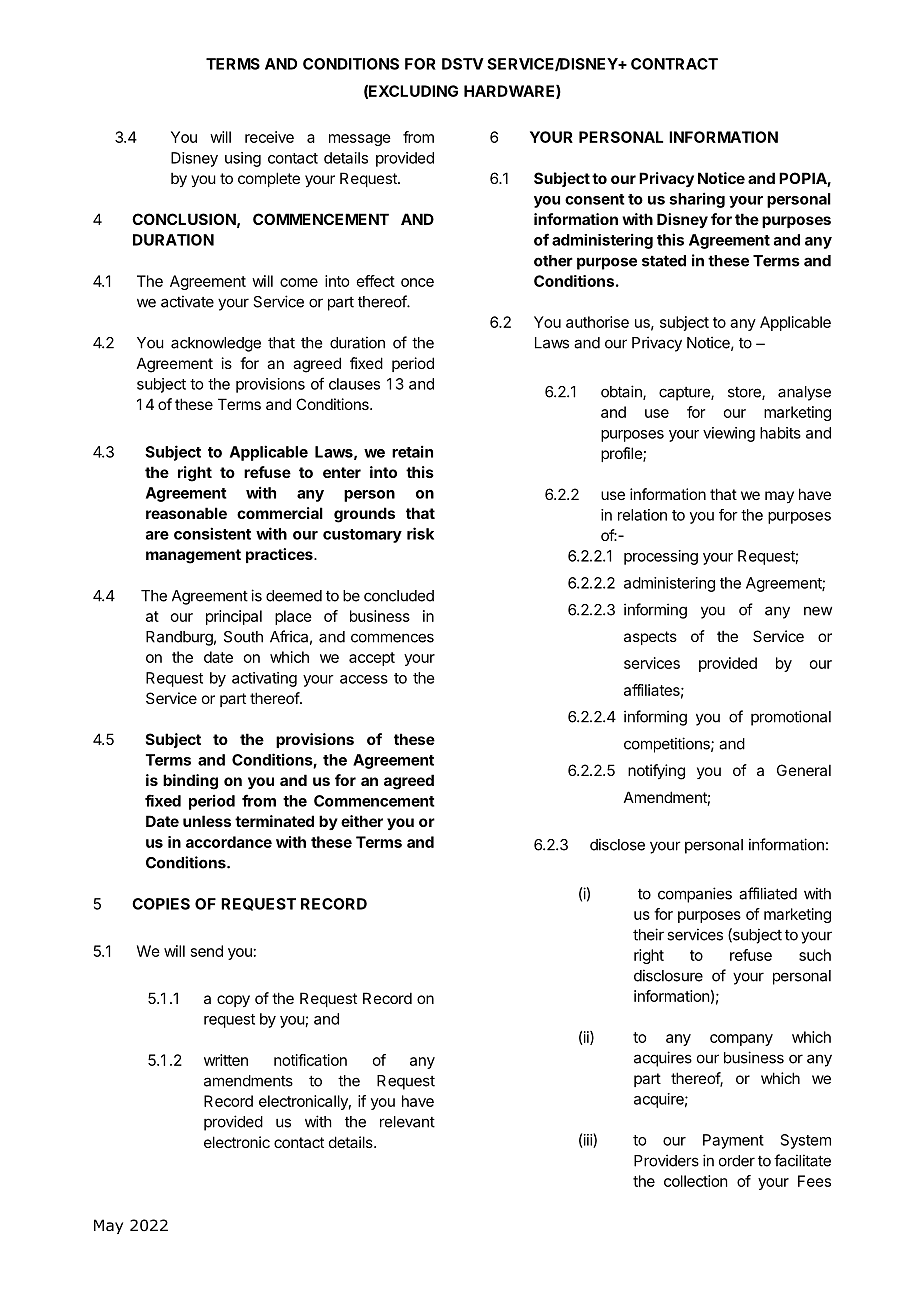  What do you see at coordinates (207, 951) in the page?
I see `send` at bounding box center [207, 951].
